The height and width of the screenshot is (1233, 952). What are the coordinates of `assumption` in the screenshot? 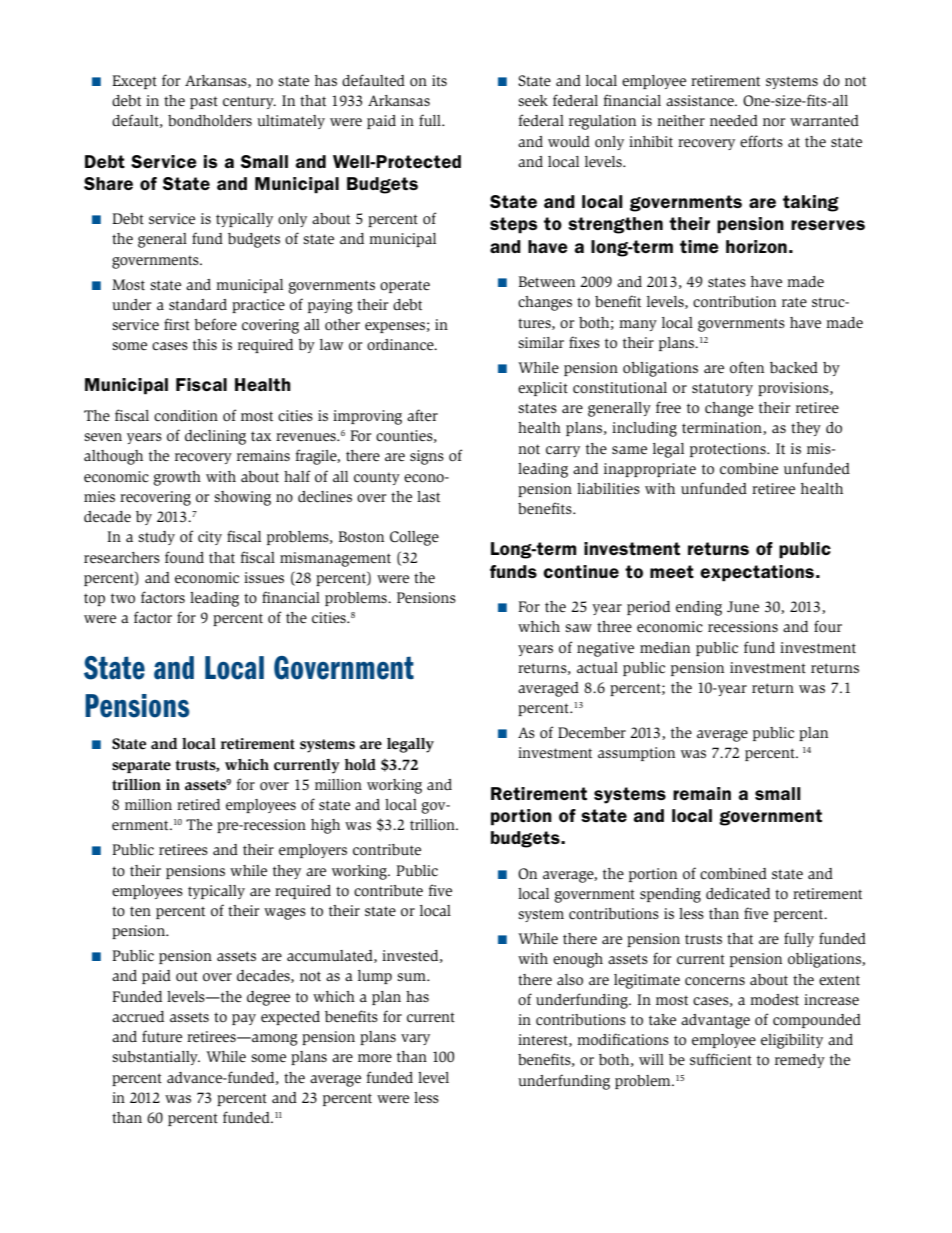 It's located at (636, 754).
